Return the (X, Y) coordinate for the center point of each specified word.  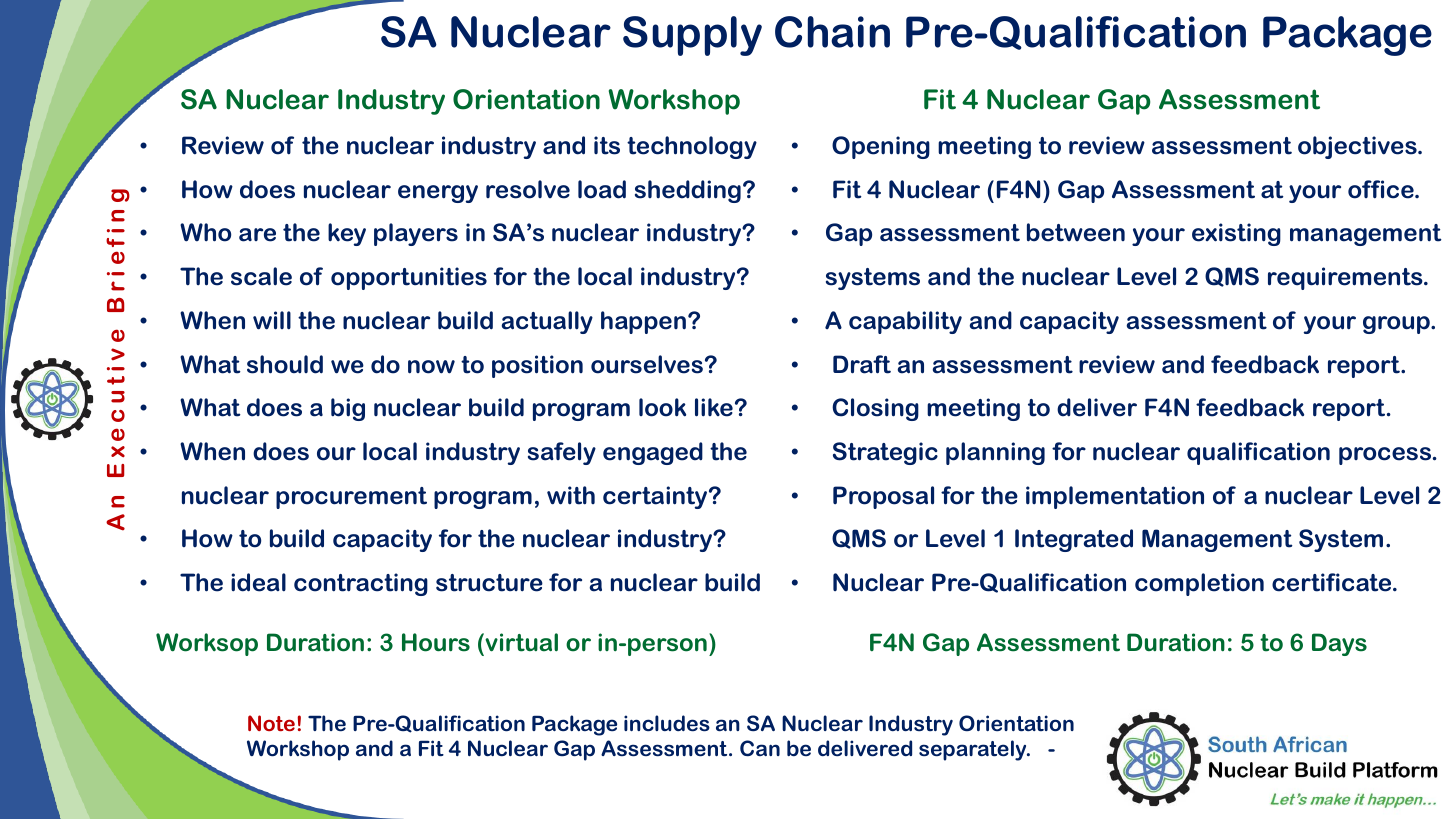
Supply (692, 36)
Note (271, 723)
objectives (1358, 147)
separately (974, 750)
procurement (351, 498)
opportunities (409, 278)
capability (905, 322)
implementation (1115, 497)
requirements (1346, 278)
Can (760, 748)
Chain (832, 32)
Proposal (883, 497)
